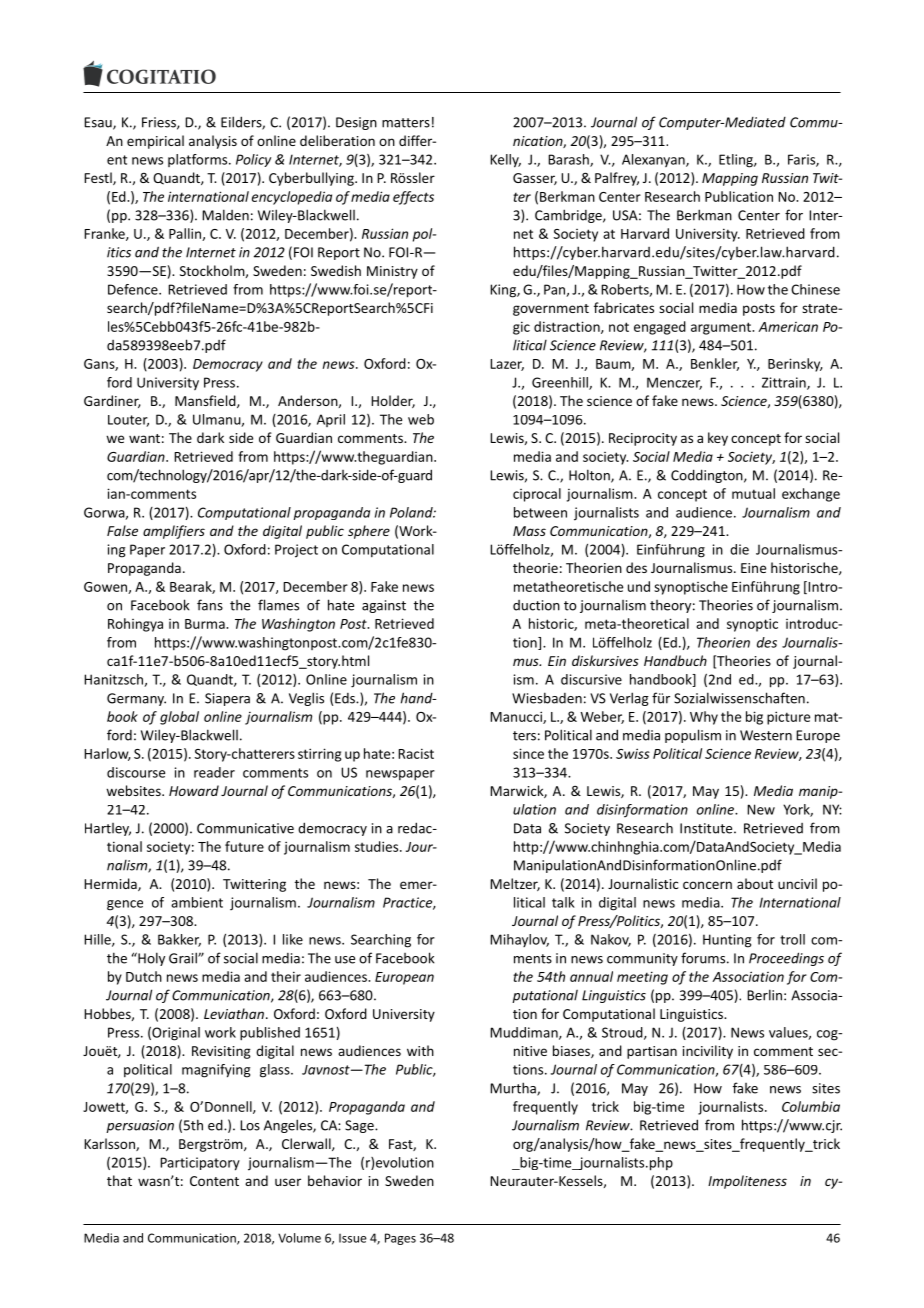 This screenshot has height=1308, width=924. What do you see at coordinates (214, 1181) in the screenshot?
I see `Content` at bounding box center [214, 1181].
